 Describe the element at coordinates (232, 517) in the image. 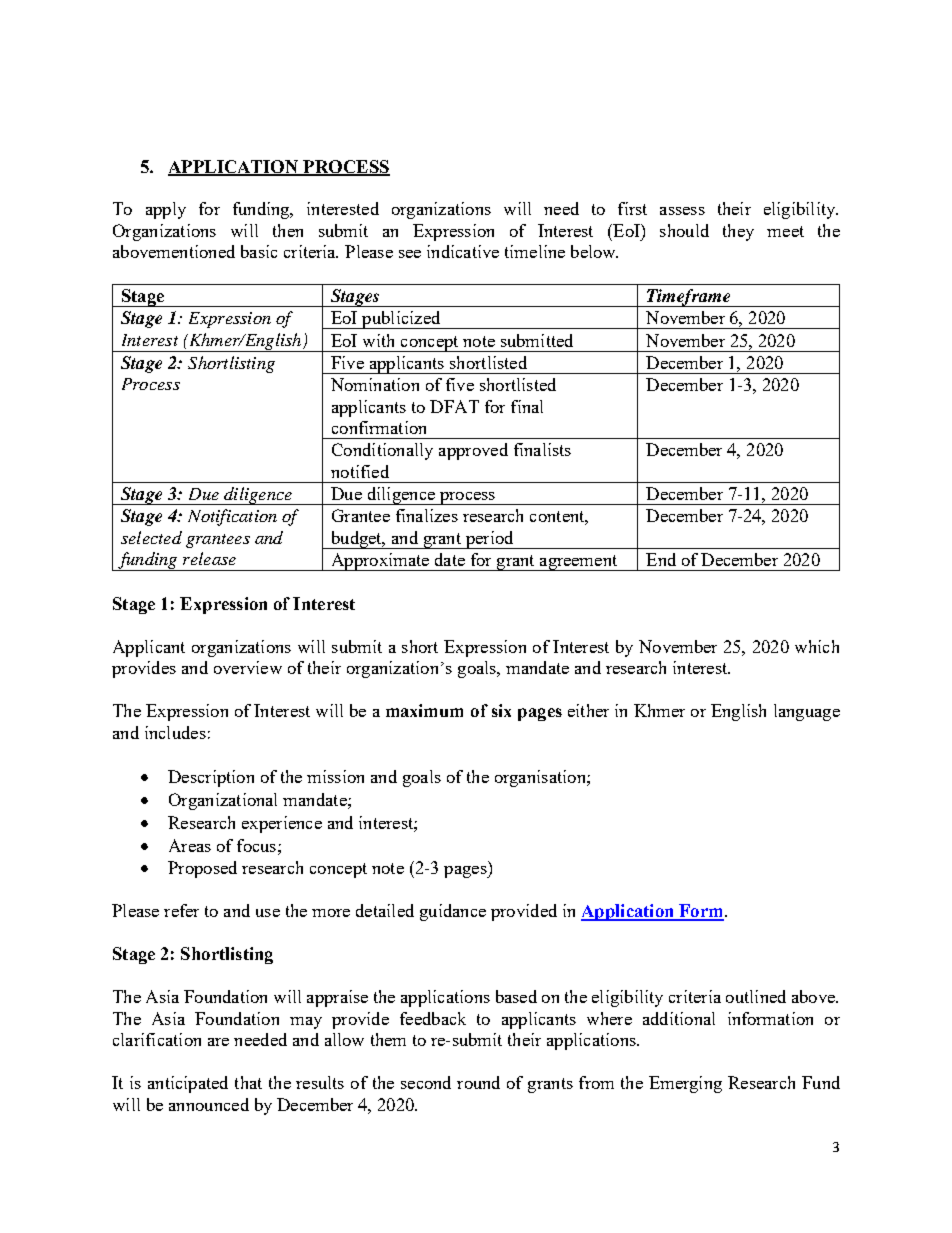

I see `Notification` at that location.
